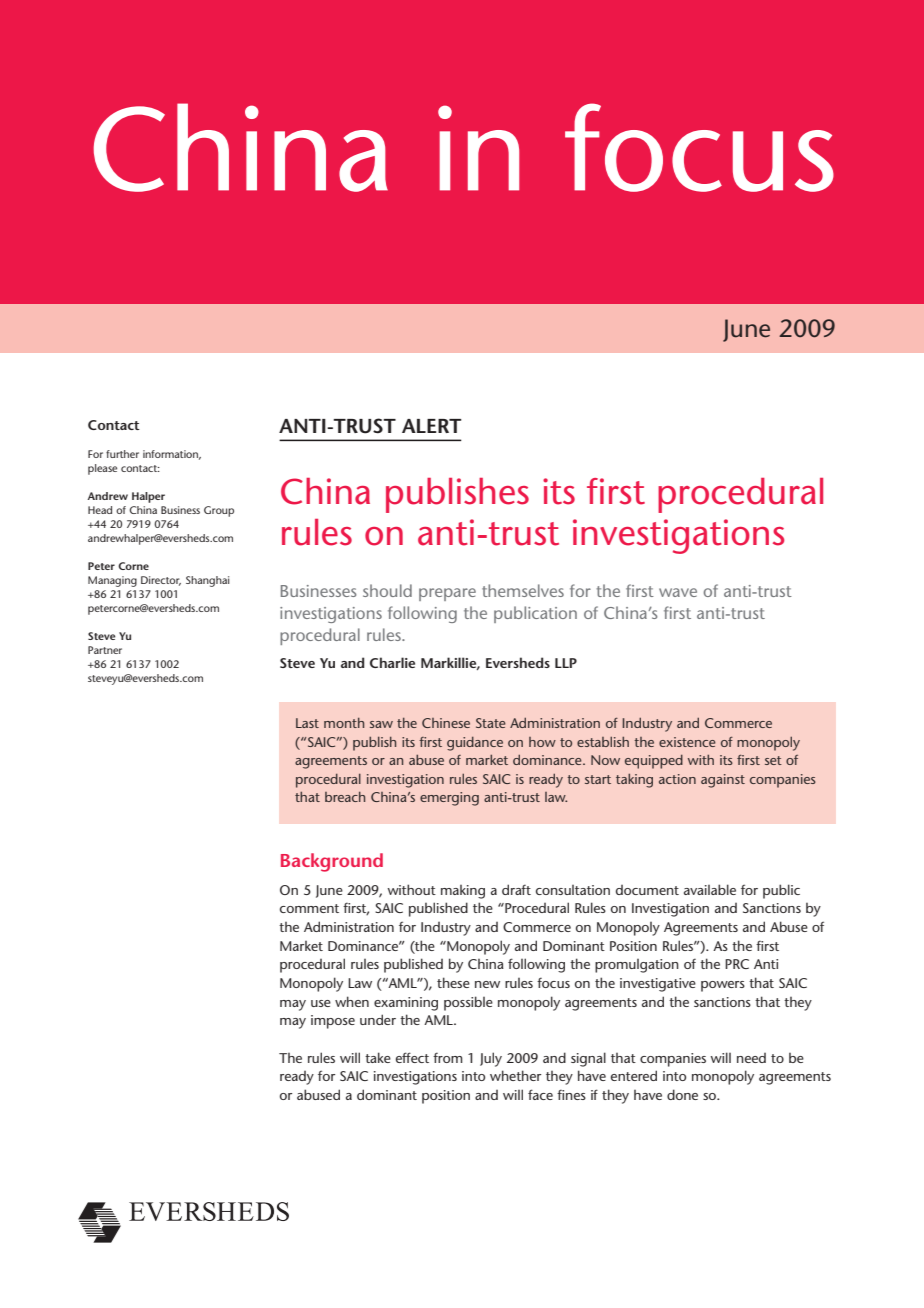 This document has height=1308, width=924. I want to click on Last, so click(307, 723).
